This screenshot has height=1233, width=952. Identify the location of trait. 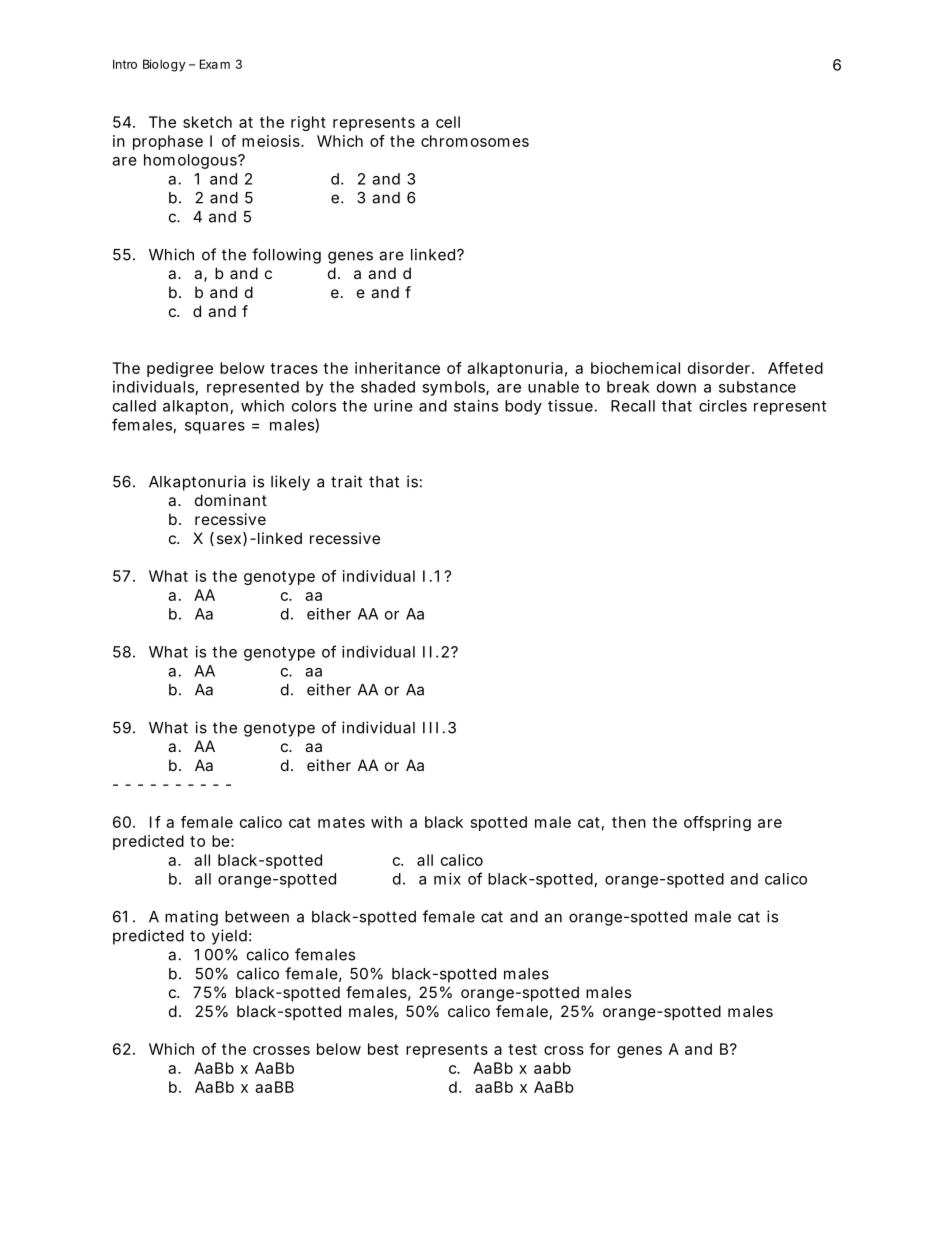
(346, 481).
